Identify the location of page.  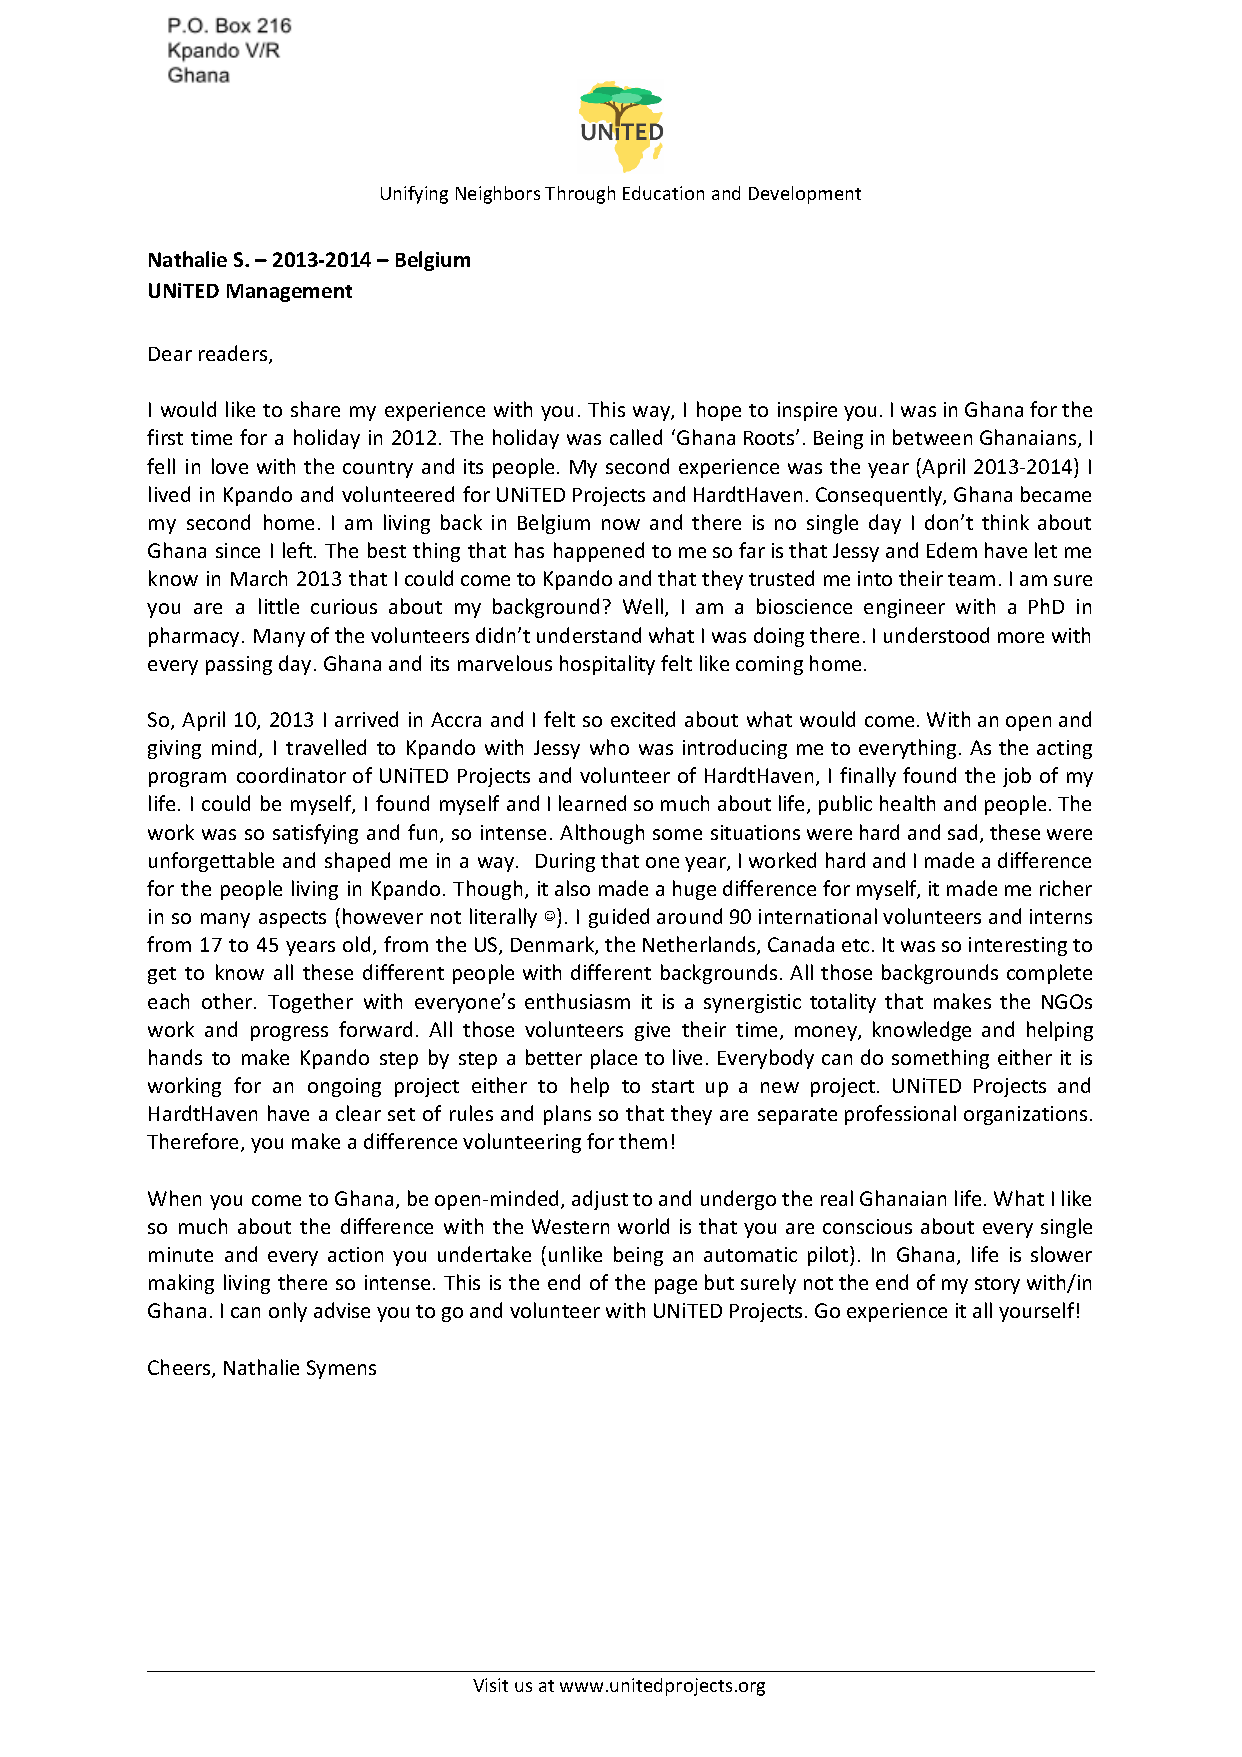
(676, 1286).
